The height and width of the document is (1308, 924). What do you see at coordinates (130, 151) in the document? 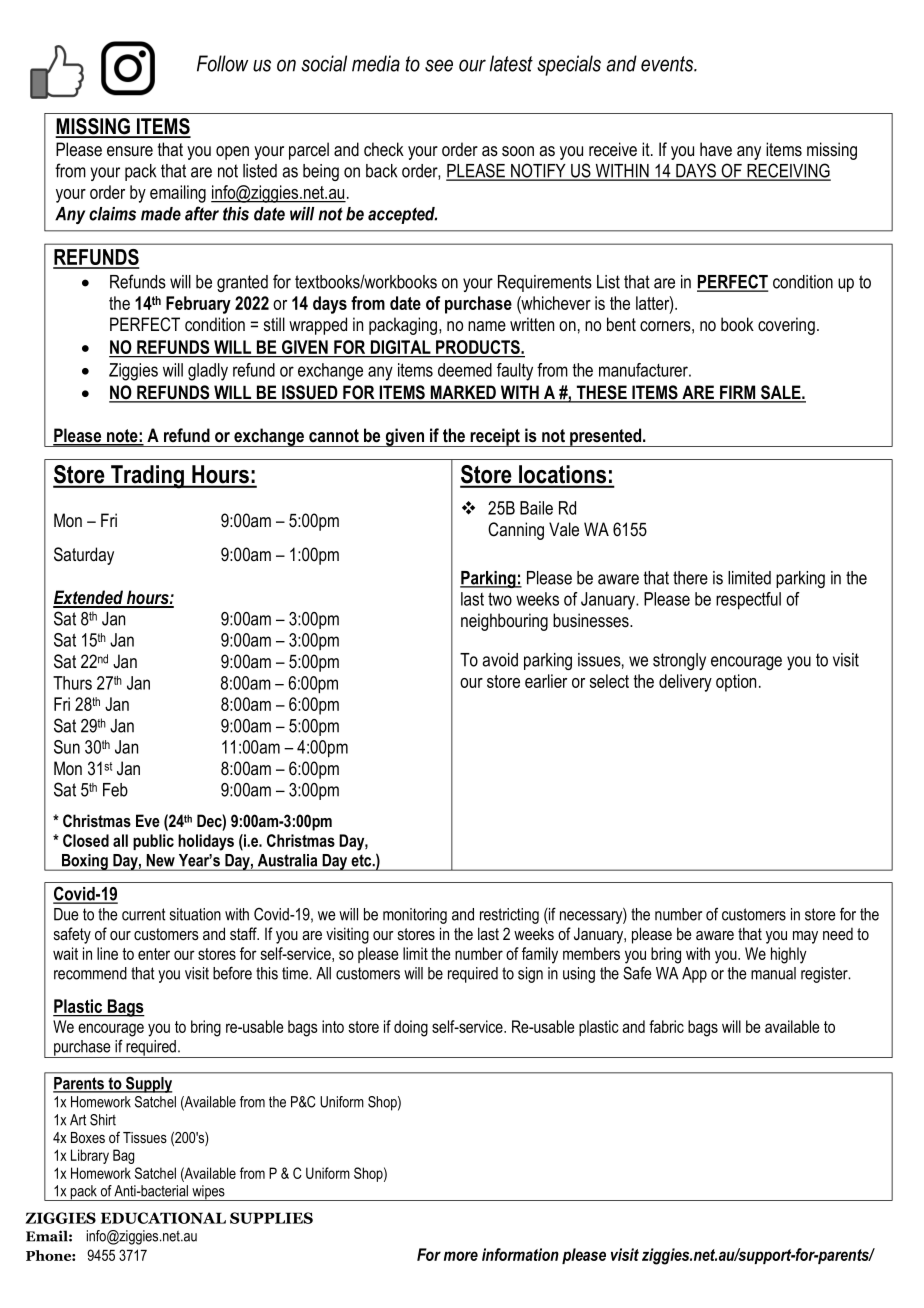
I see `ensure` at bounding box center [130, 151].
